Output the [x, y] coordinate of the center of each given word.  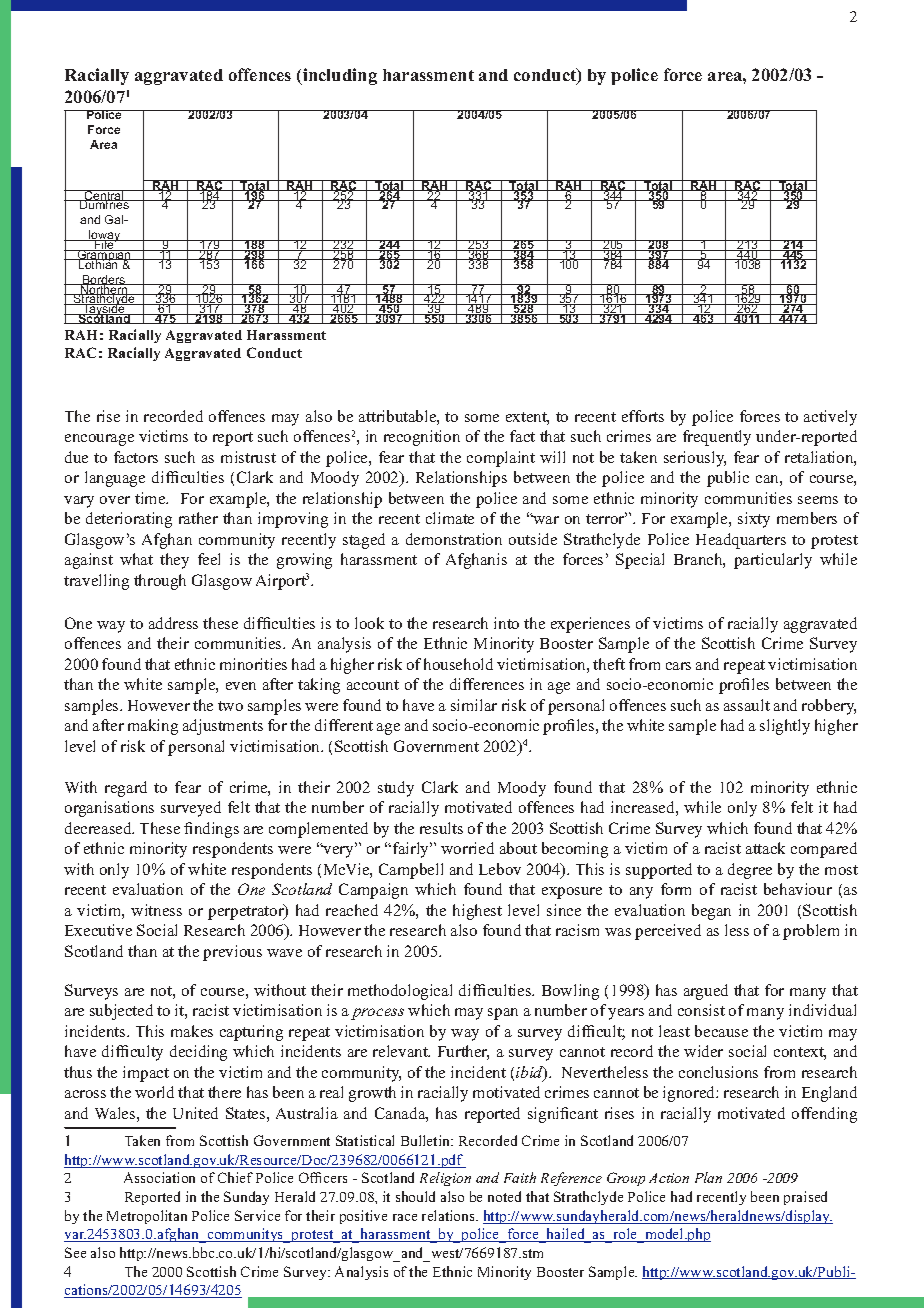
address [173, 623]
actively [830, 418]
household [458, 664]
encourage [99, 440]
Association [159, 1177]
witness [156, 910]
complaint [501, 459]
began [711, 912]
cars [678, 666]
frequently [717, 438]
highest [477, 912]
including [339, 76]
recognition [422, 438]
